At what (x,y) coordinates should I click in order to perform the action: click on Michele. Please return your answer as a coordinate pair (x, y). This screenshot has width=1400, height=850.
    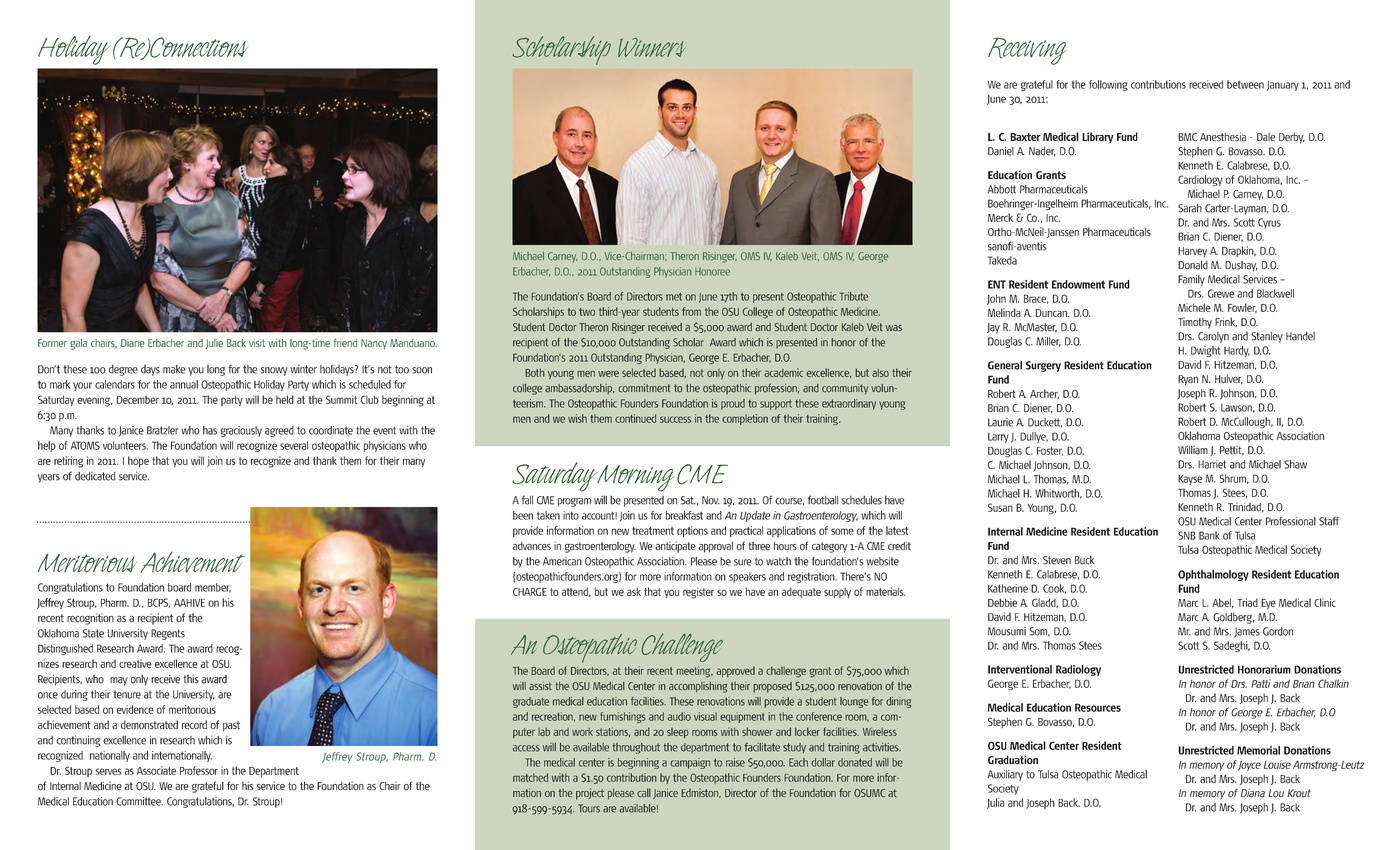
    Looking at the image, I should click on (1194, 307).
